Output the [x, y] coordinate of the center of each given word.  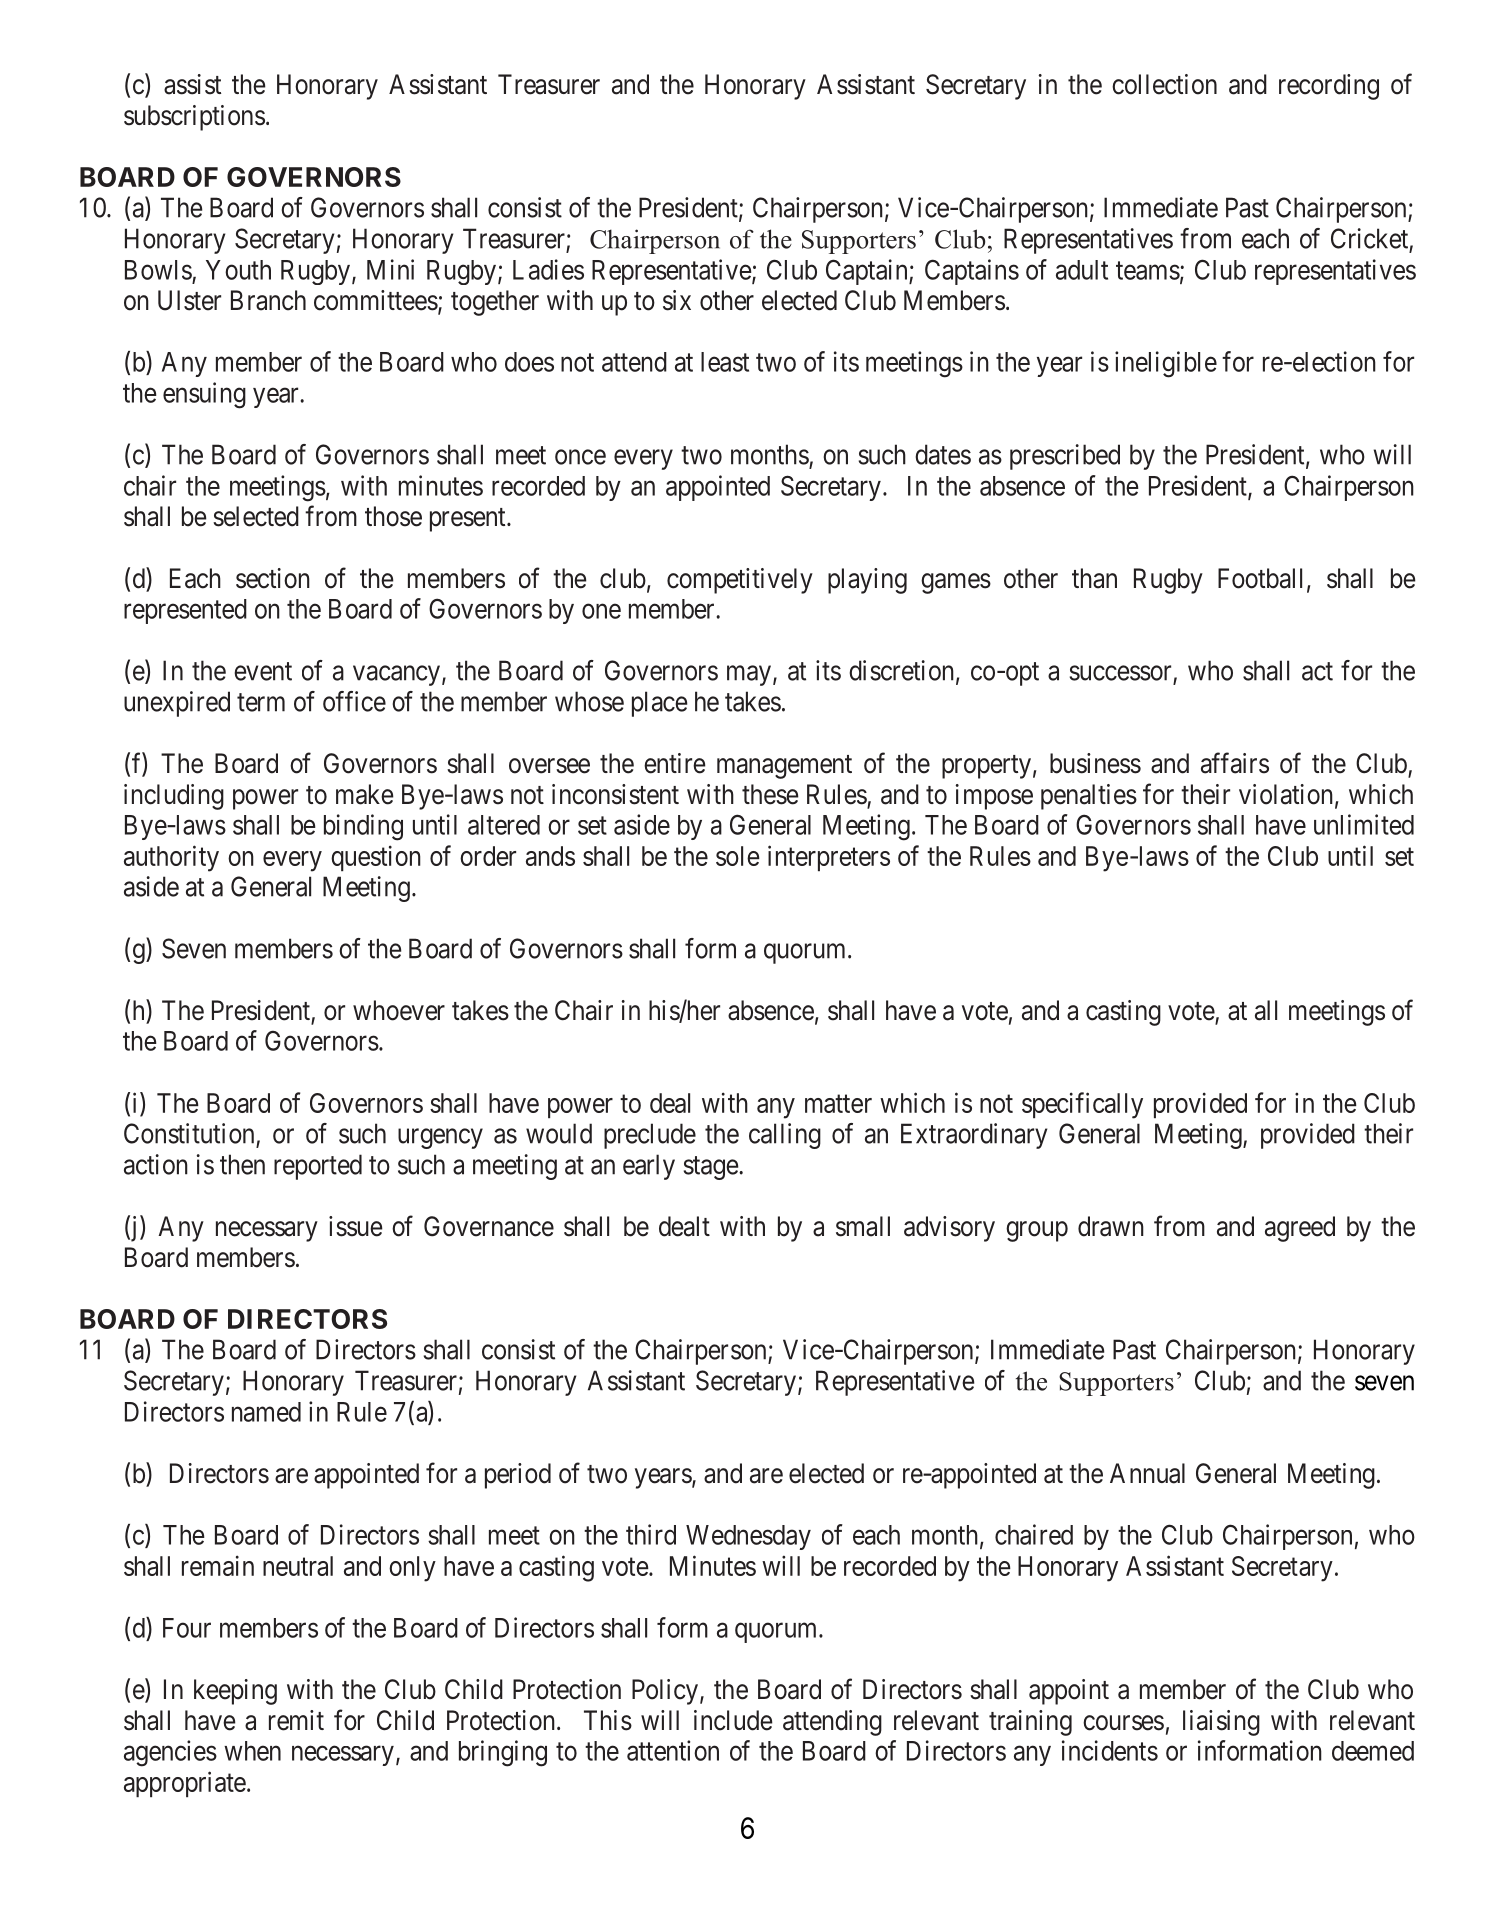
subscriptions [194, 118]
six [677, 300]
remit [296, 1720]
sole [738, 856]
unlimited [1364, 824]
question [376, 858]
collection [1164, 84]
